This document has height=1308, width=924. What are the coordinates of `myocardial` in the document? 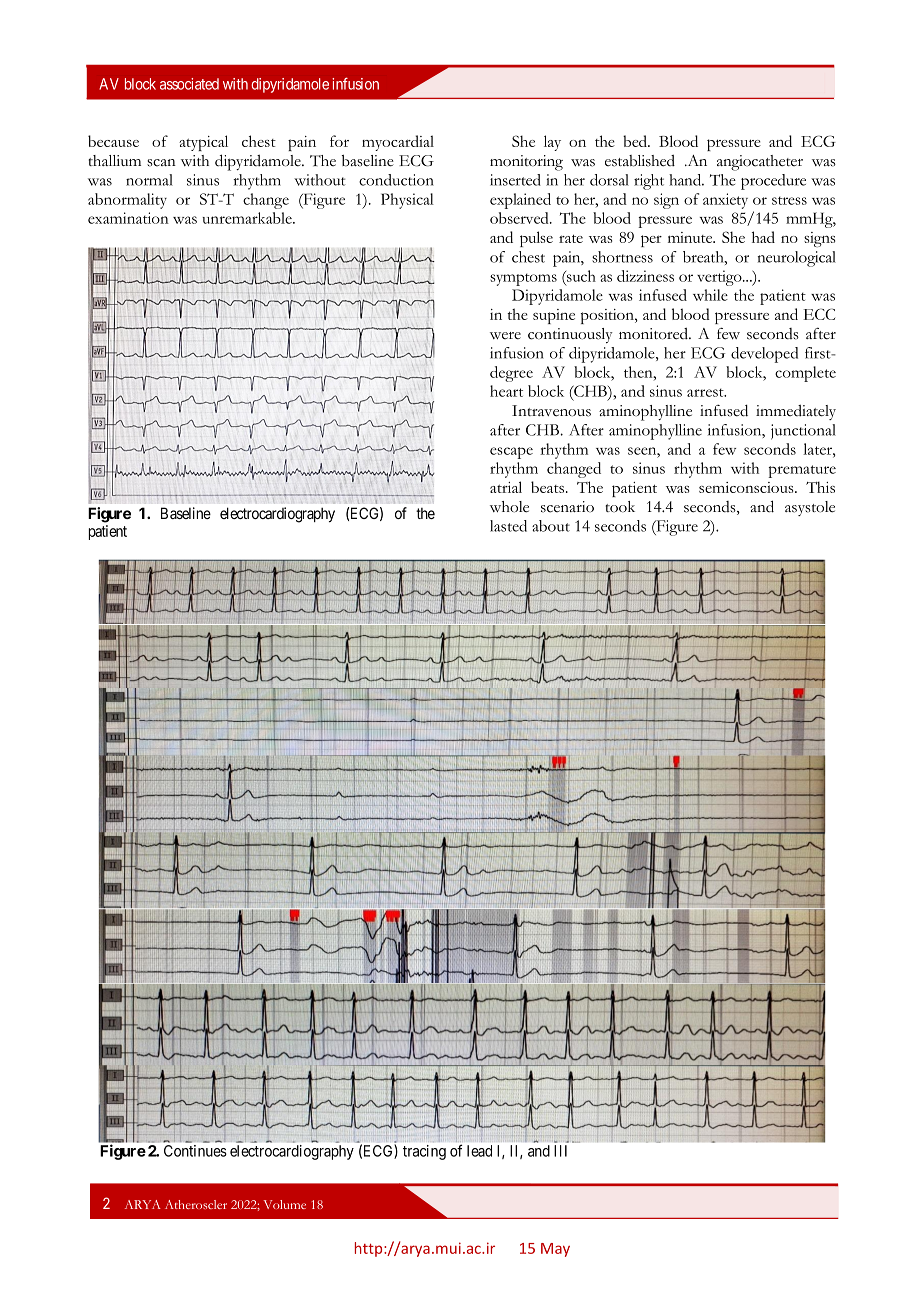 It's located at (398, 143).
